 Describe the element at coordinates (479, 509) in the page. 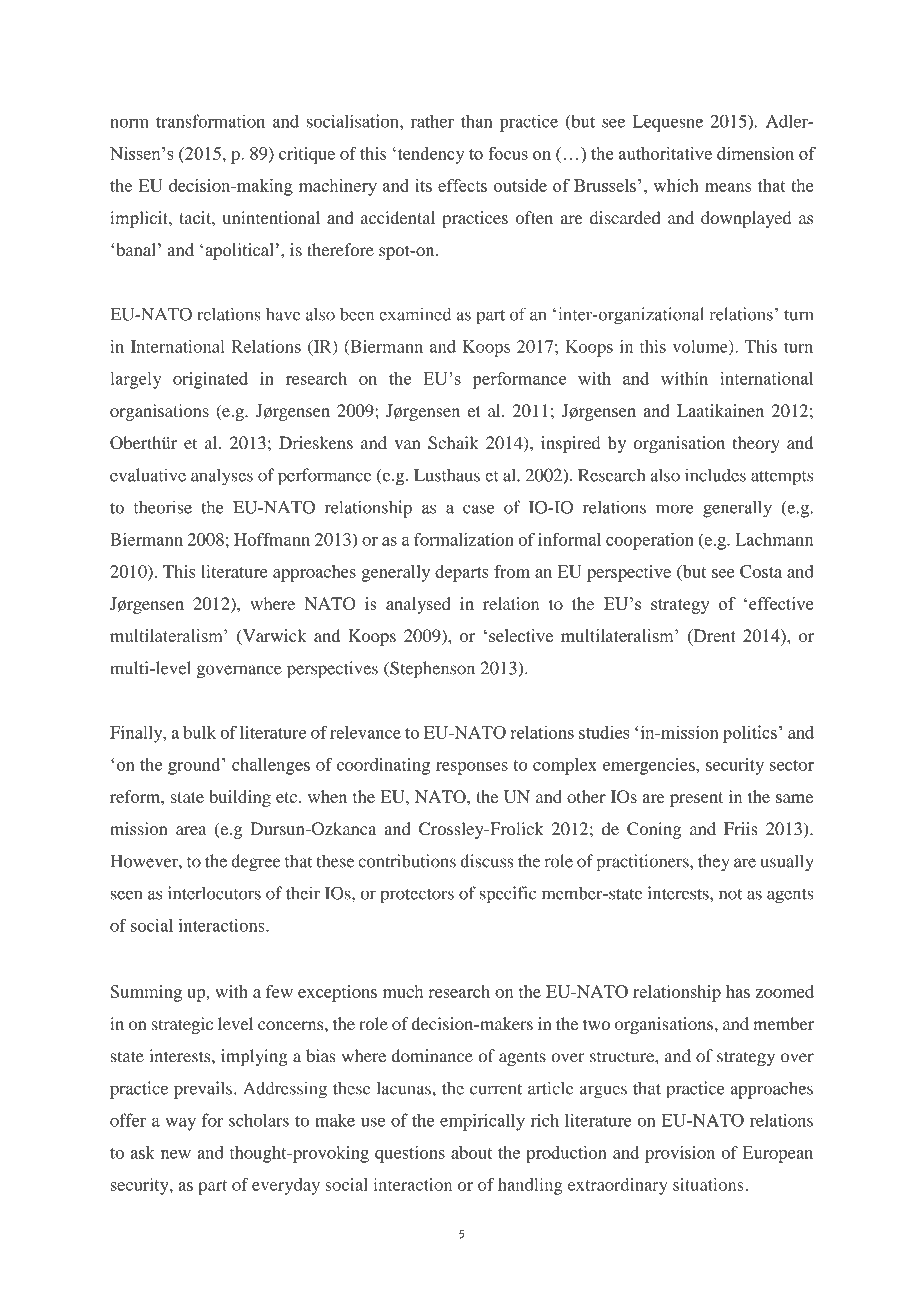

I see `case` at that location.
